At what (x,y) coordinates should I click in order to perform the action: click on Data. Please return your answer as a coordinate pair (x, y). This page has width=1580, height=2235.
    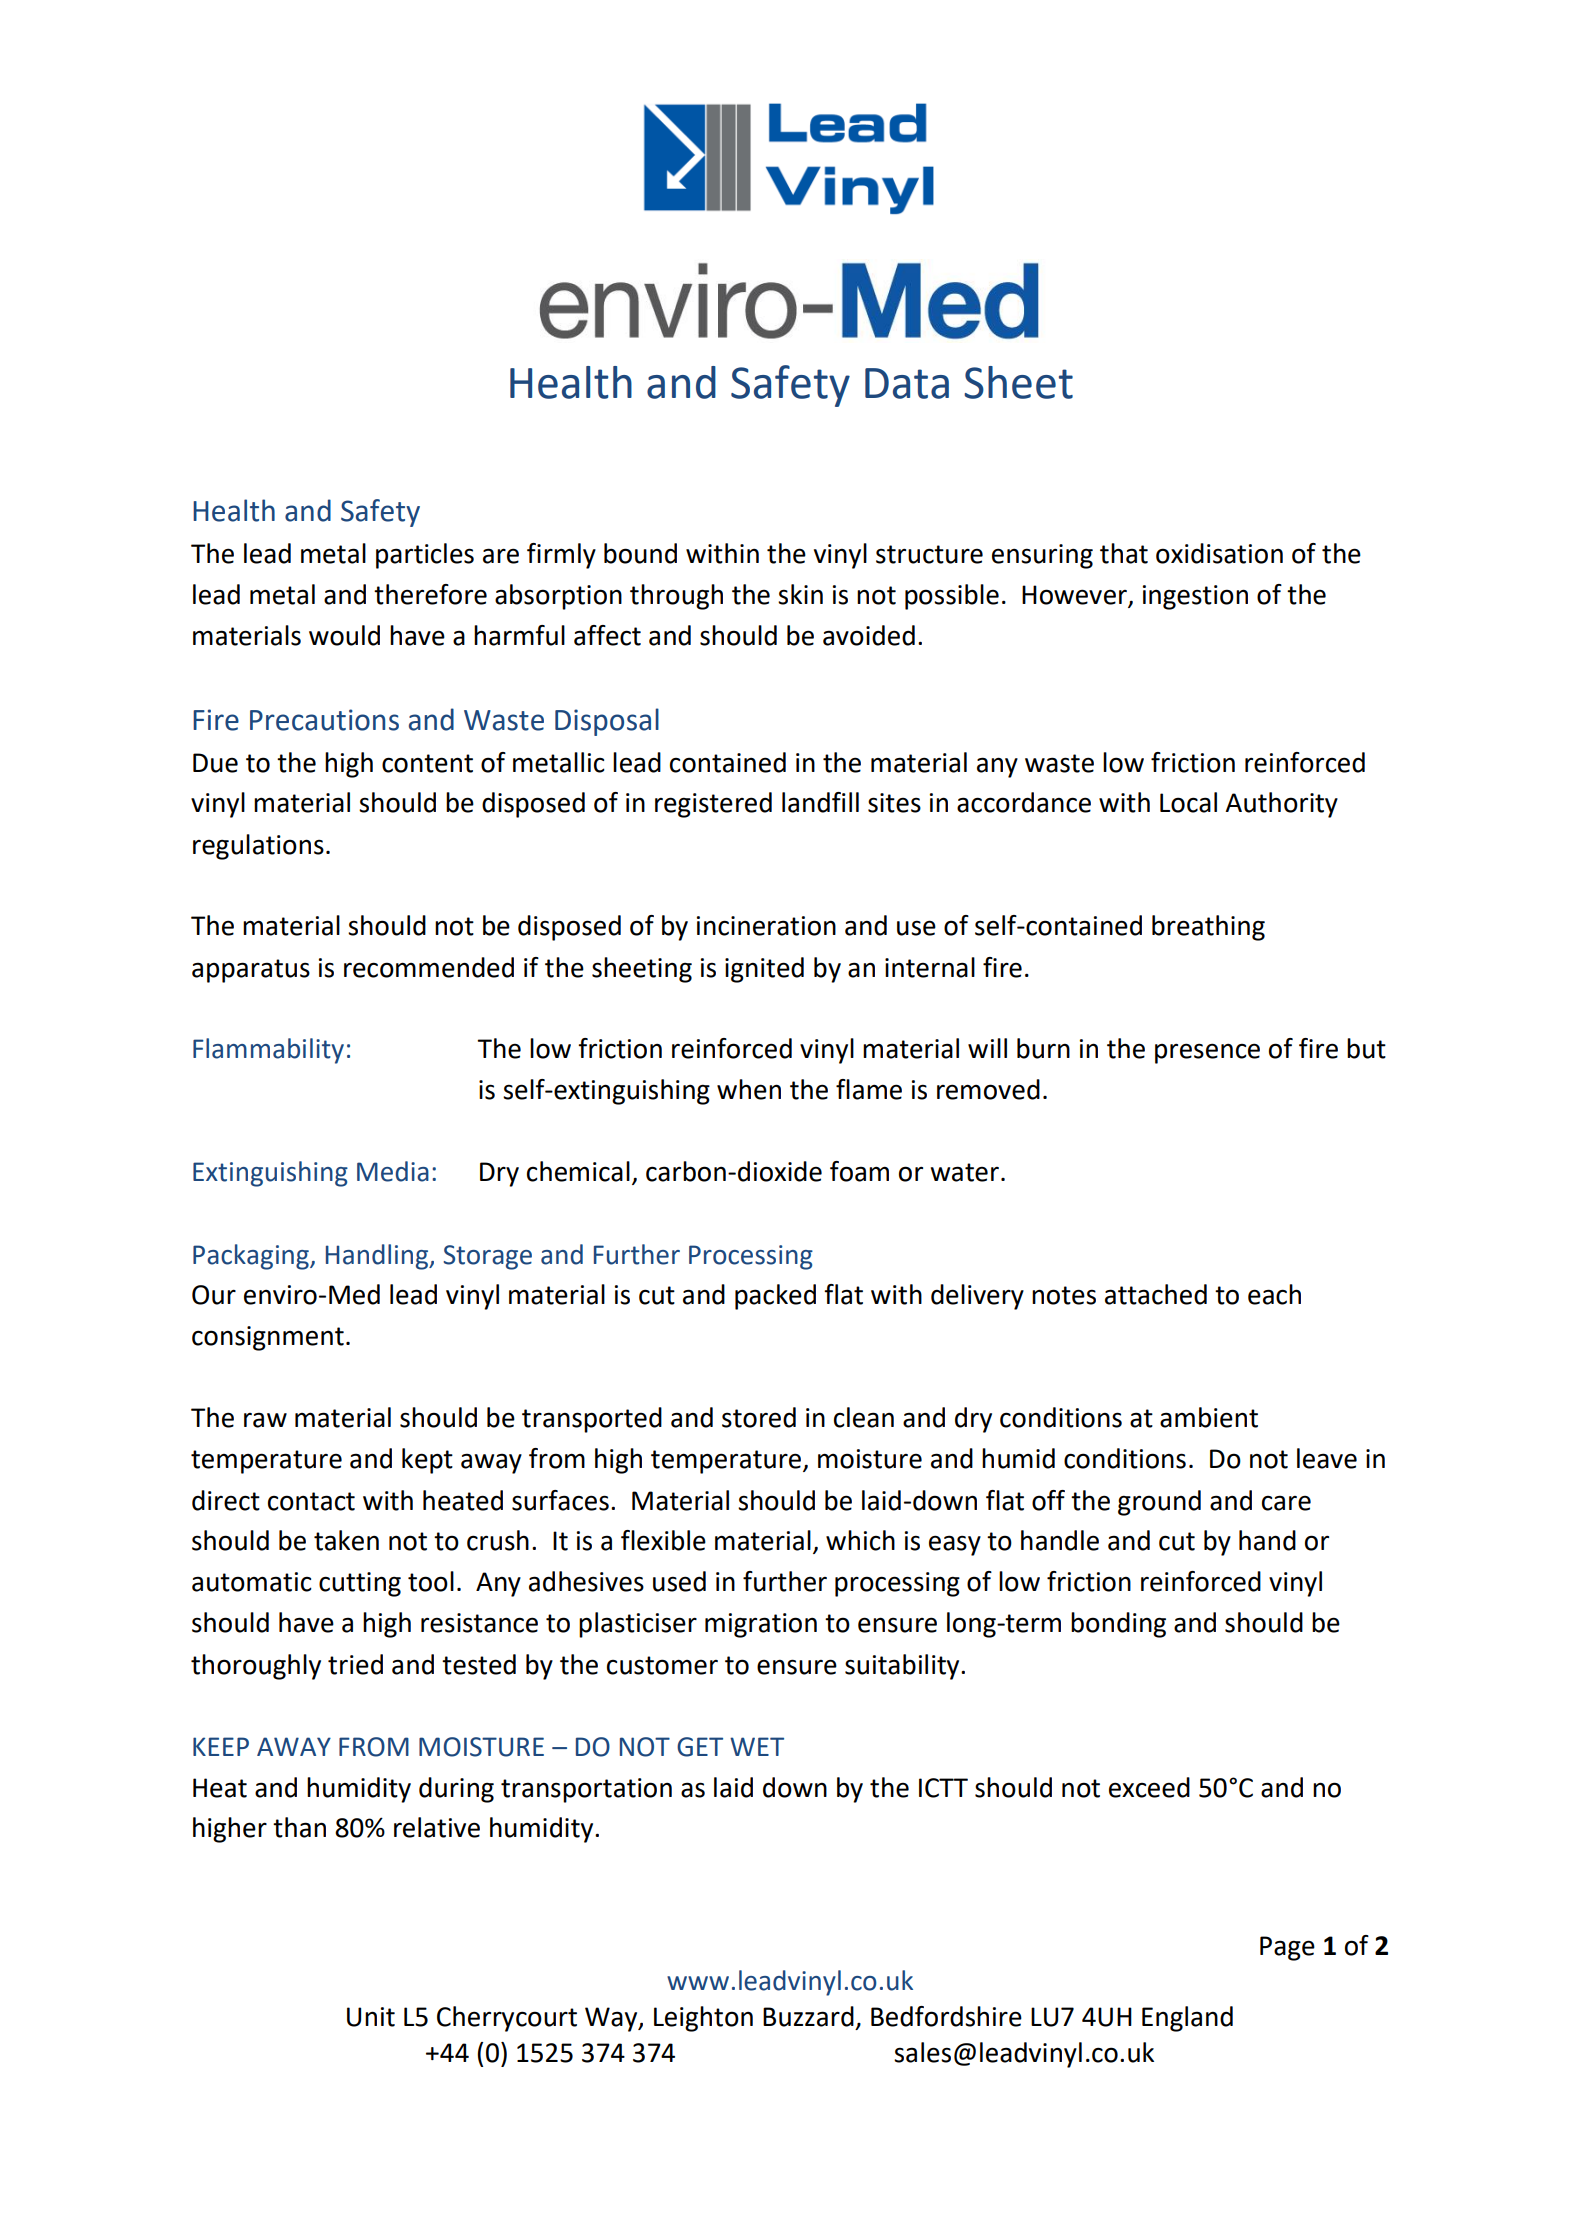
    Looking at the image, I should click on (907, 383).
